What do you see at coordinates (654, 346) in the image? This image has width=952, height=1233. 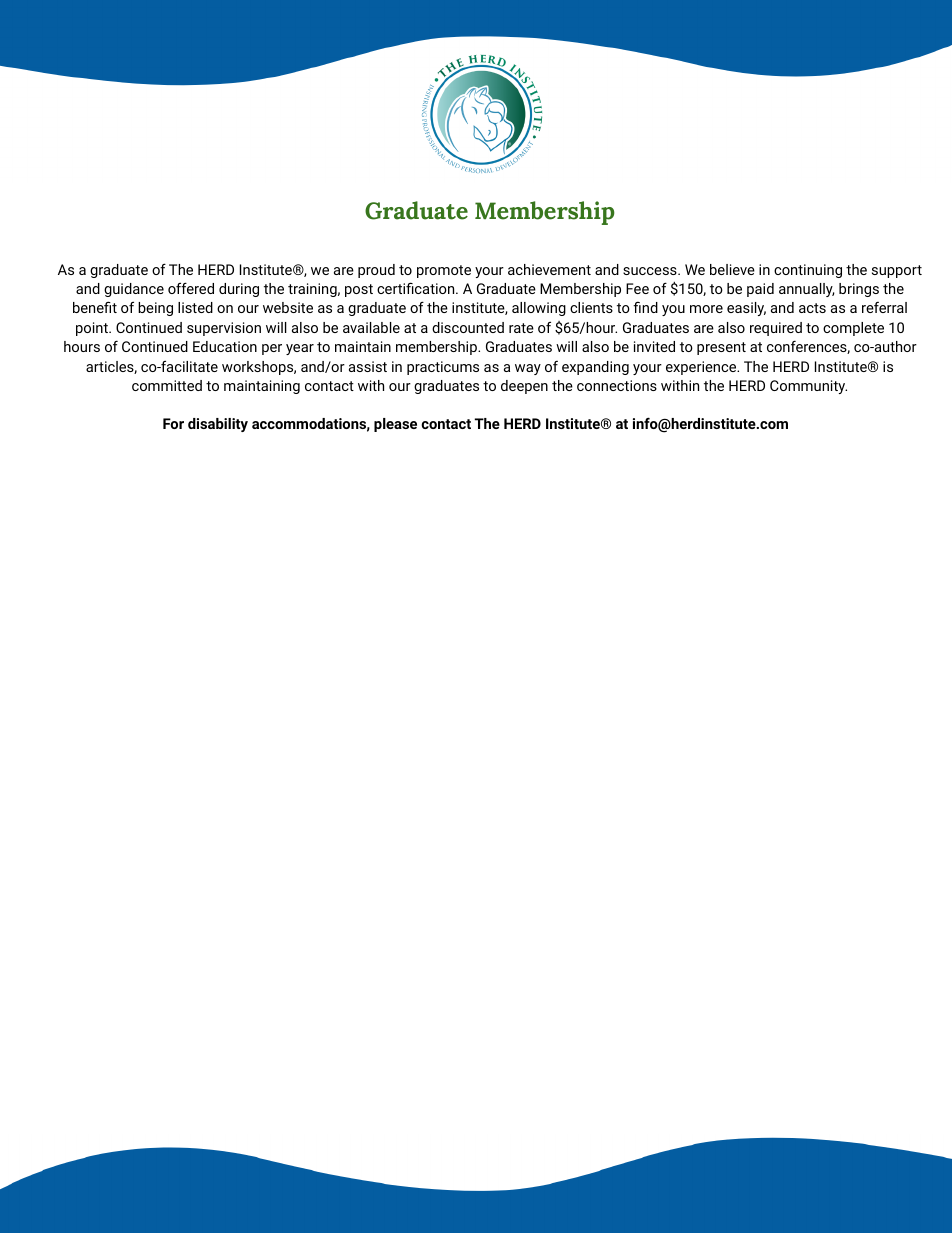 I see `invited` at bounding box center [654, 346].
